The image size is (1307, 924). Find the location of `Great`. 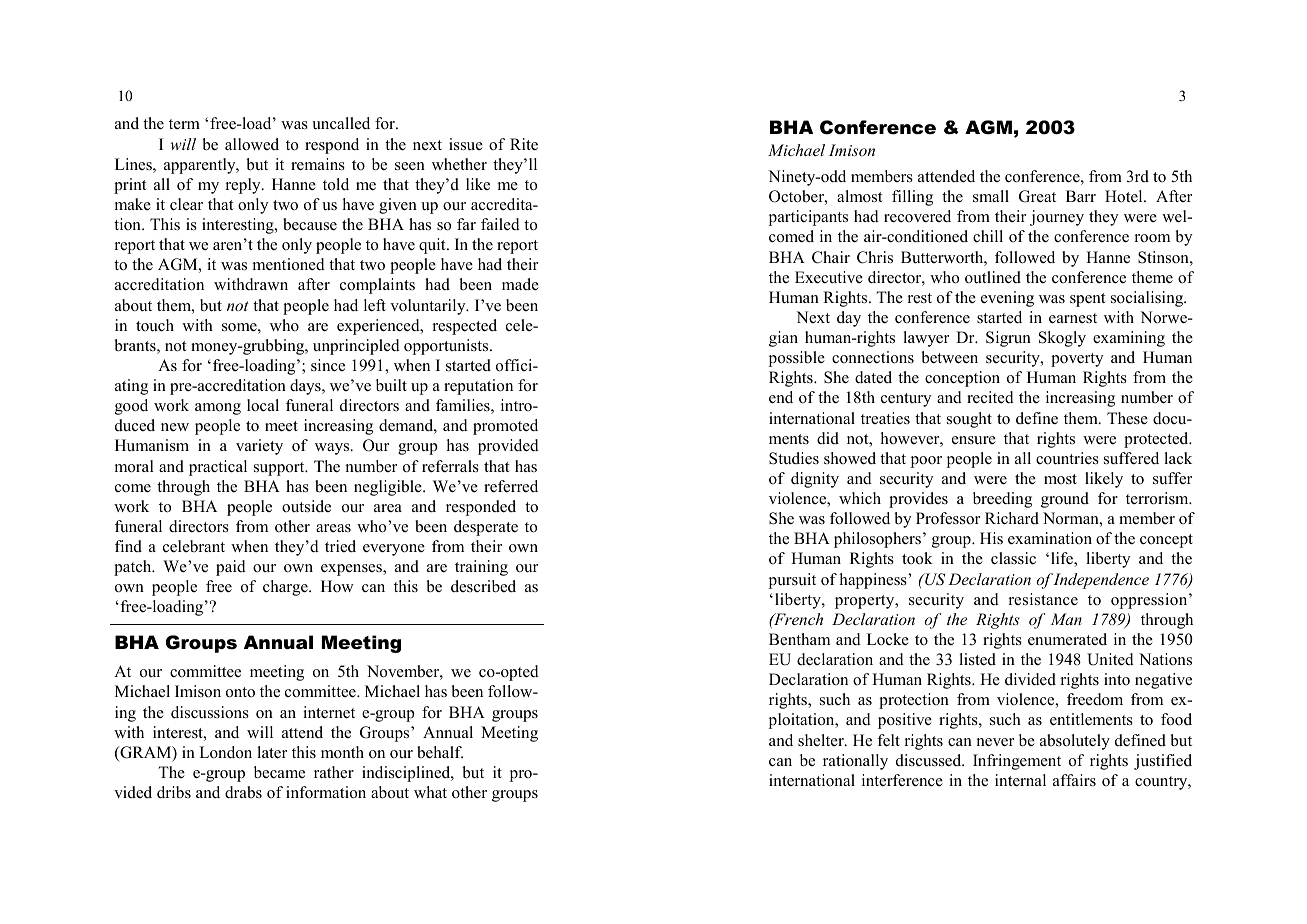

Great is located at coordinates (1037, 196).
